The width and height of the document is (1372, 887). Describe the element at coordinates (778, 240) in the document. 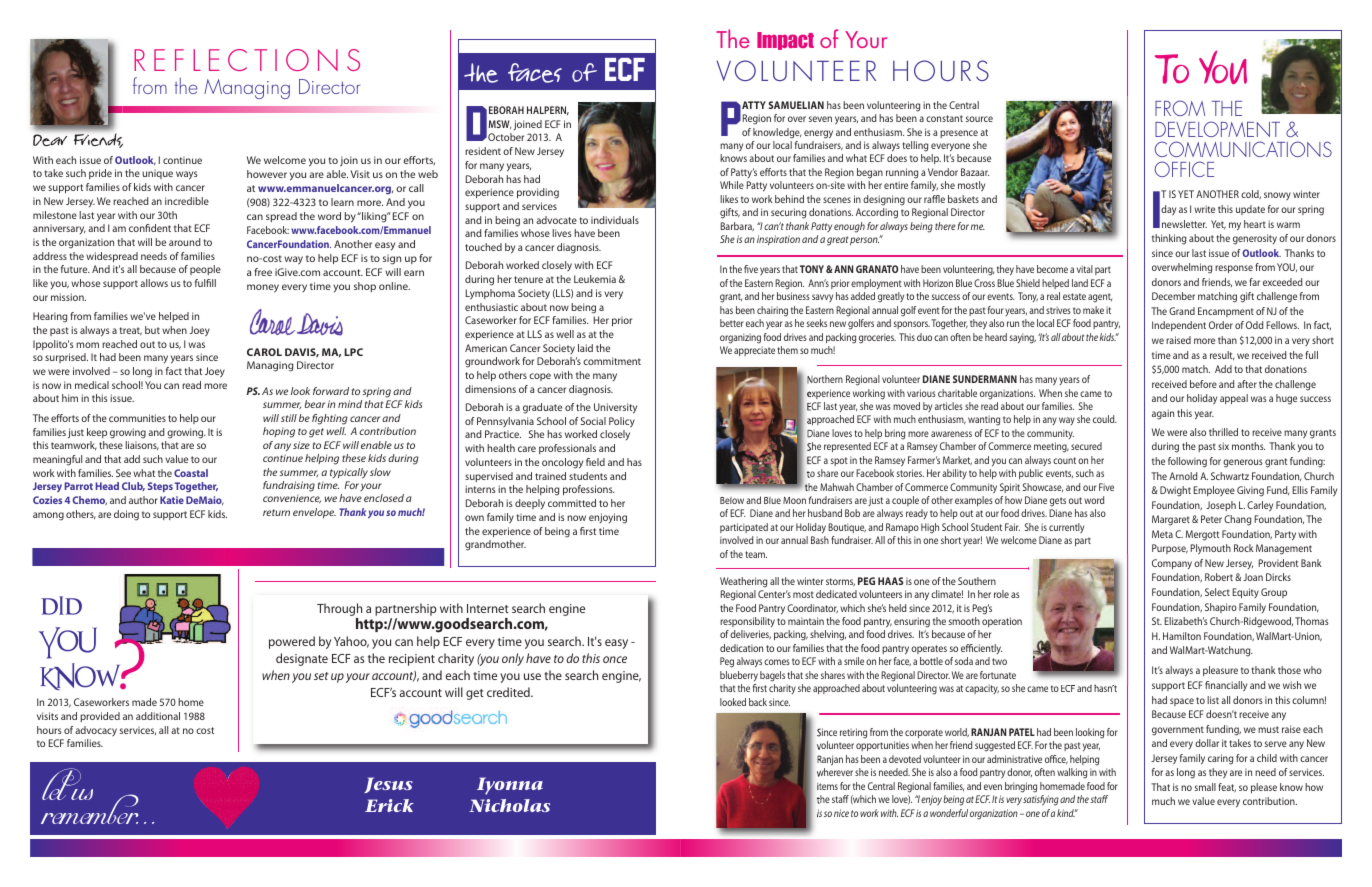

I see `inspiration` at that location.
